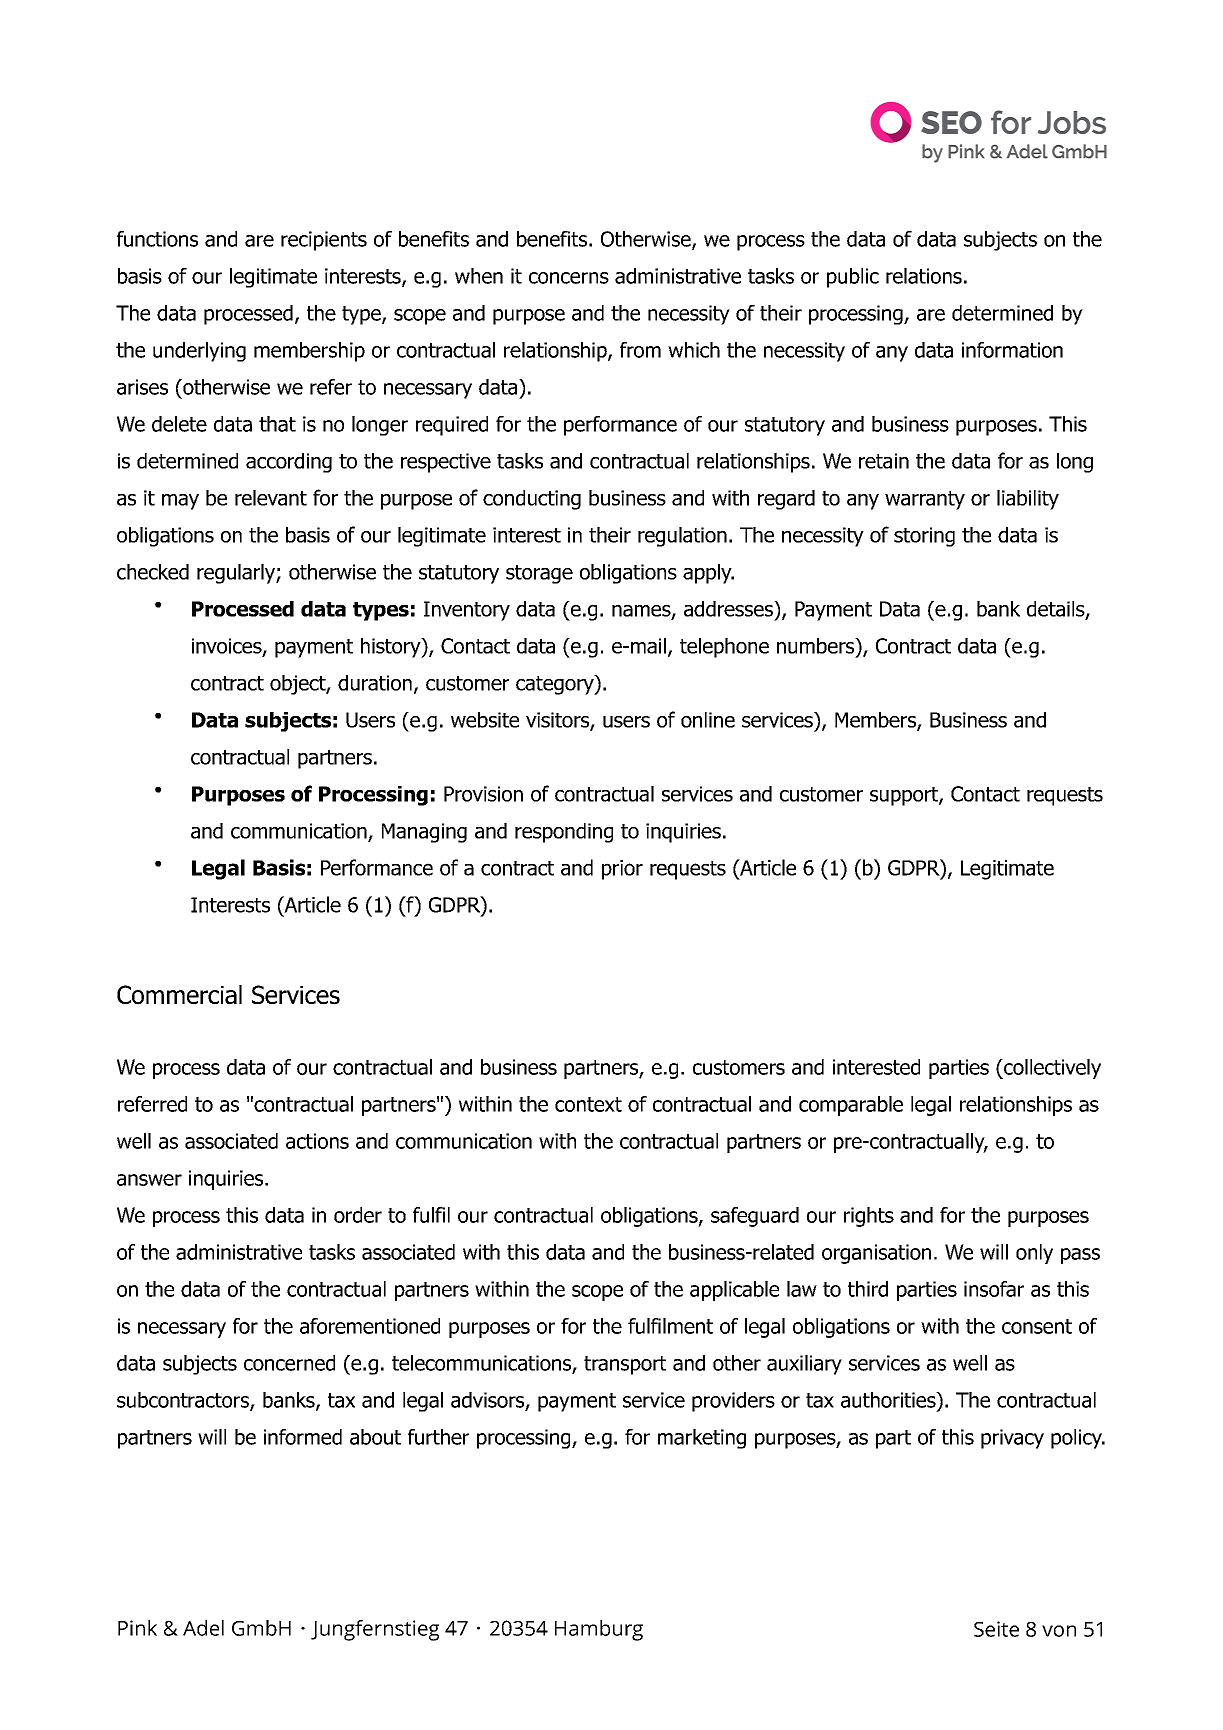  Describe the element at coordinates (588, 1104) in the screenshot. I see `context` at that location.
